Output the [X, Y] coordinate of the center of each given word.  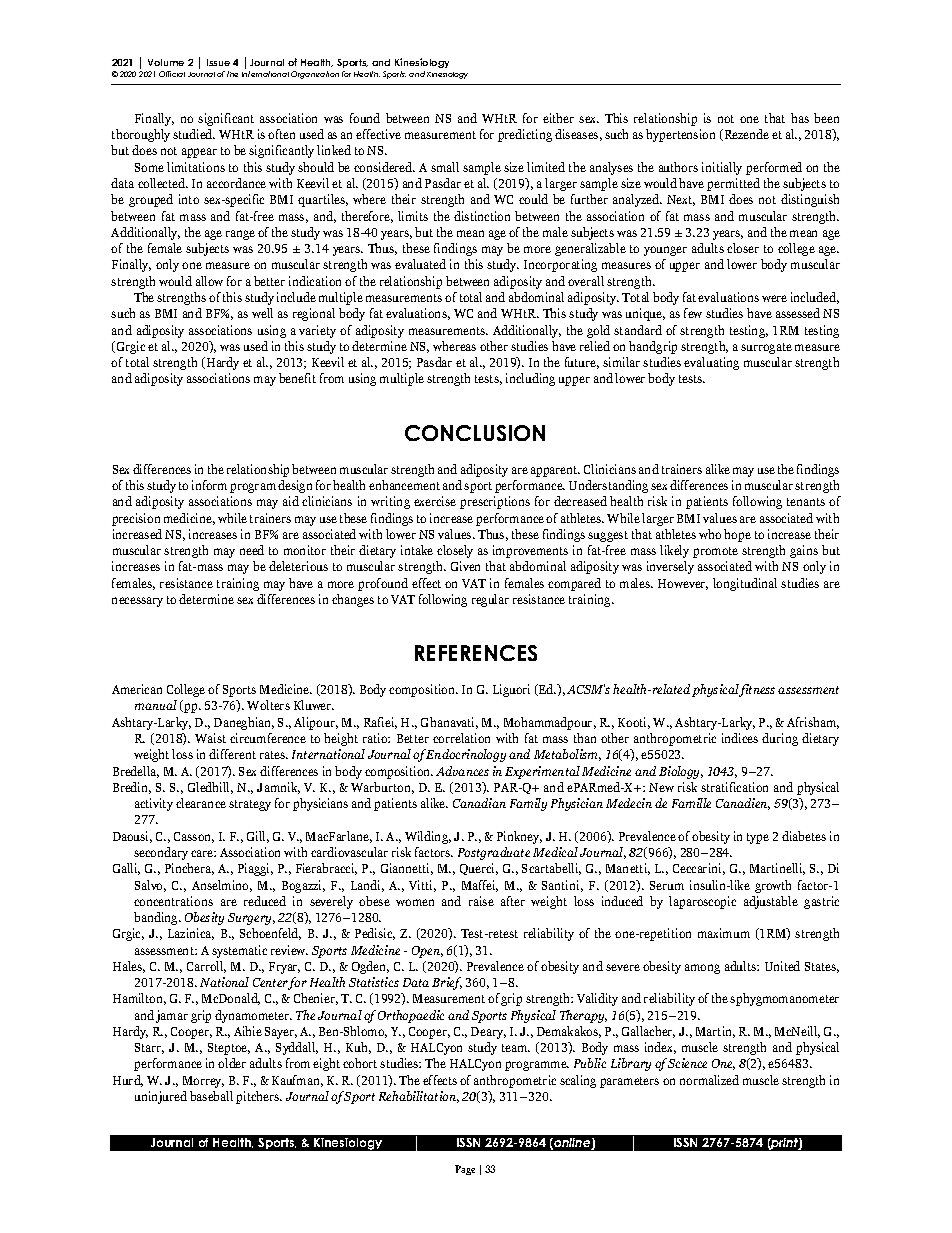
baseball [211, 1096]
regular [490, 600]
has [800, 118]
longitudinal [745, 584]
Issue [218, 62]
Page [465, 1170]
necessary [137, 602]
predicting [525, 135]
